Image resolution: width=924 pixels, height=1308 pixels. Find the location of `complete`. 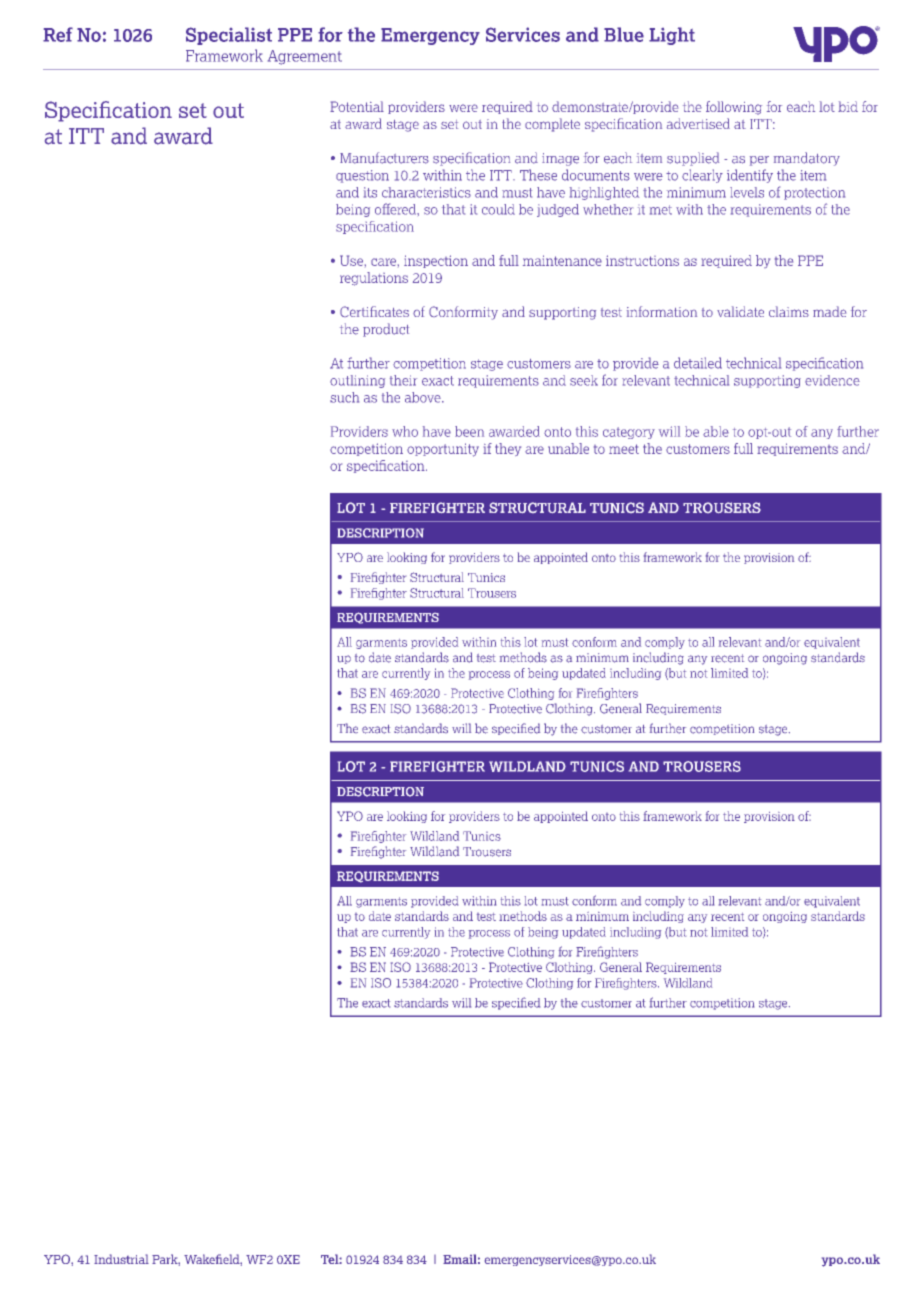

complete is located at coordinates (552, 125).
